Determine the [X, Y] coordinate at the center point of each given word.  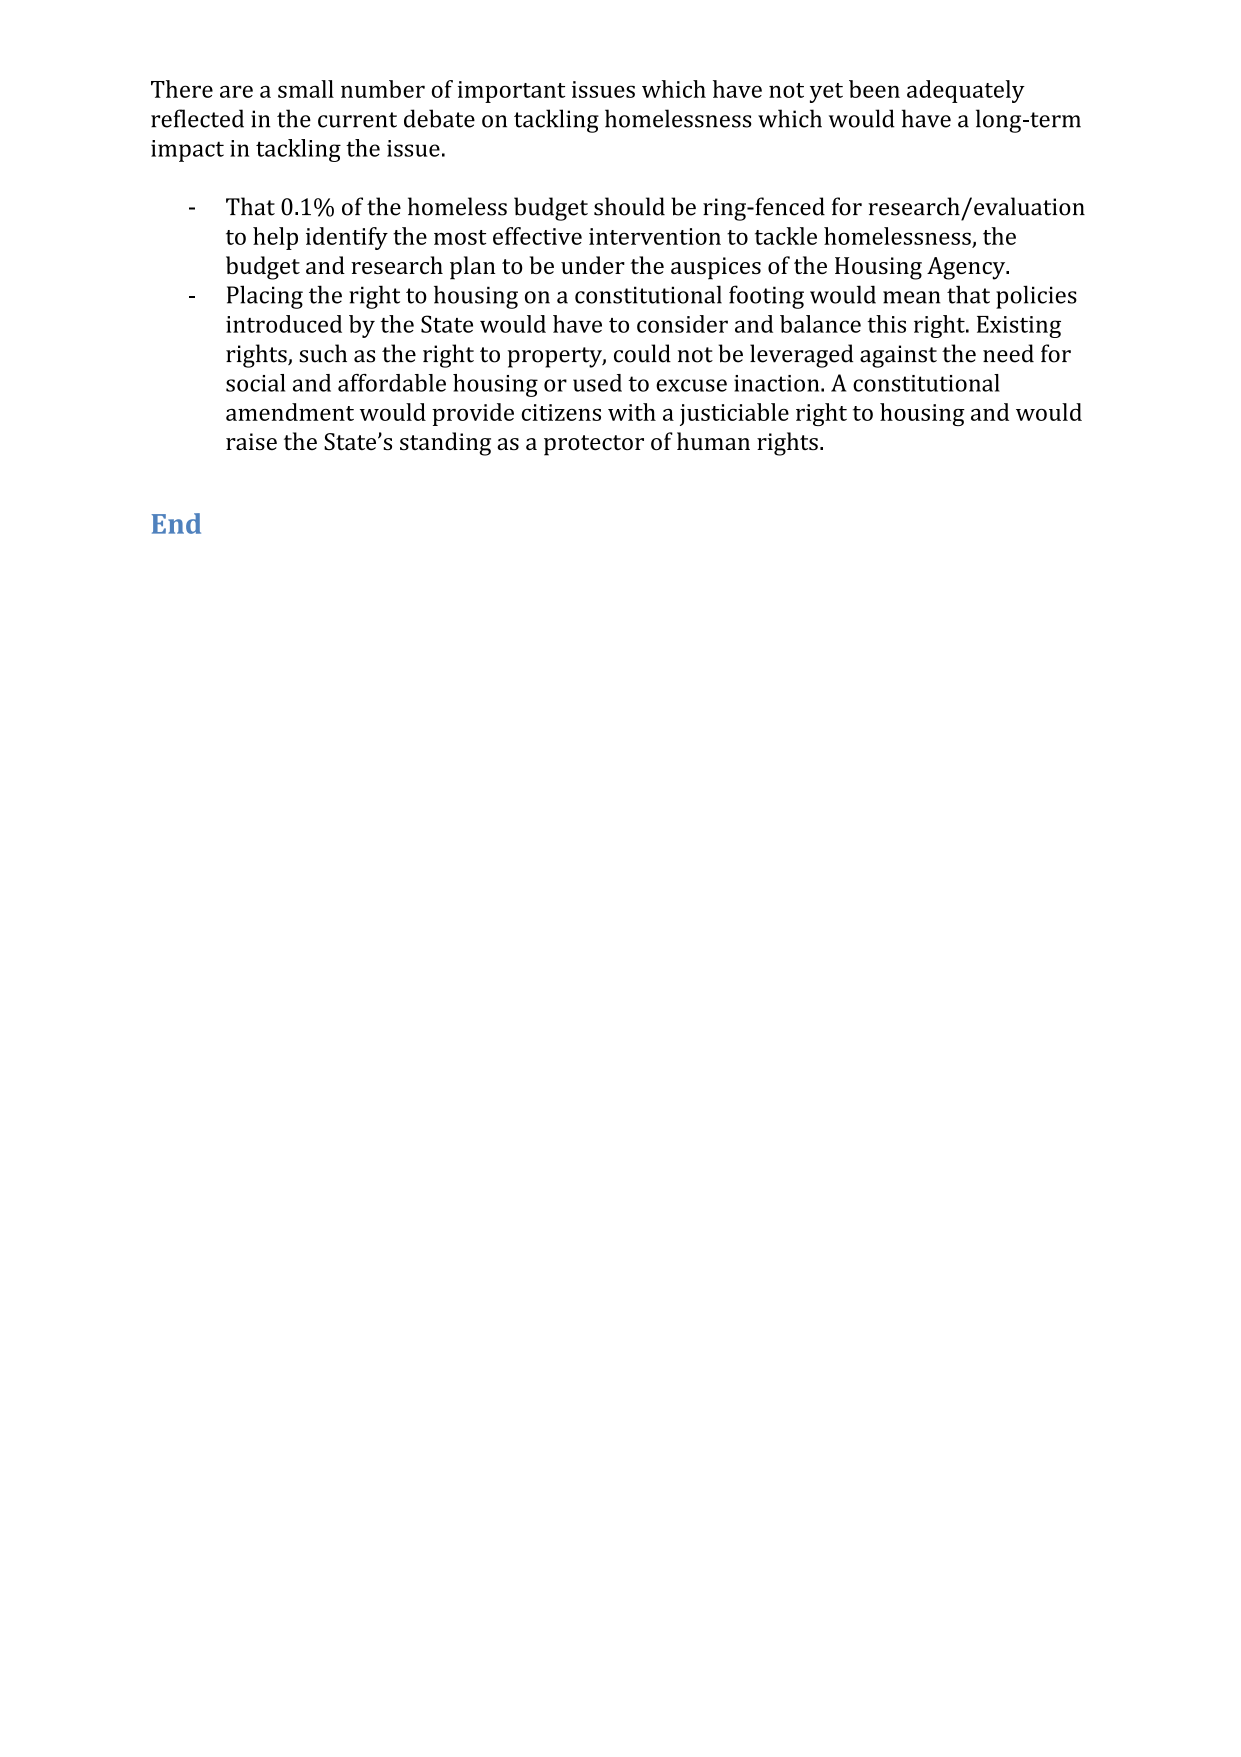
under [593, 265]
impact [187, 151]
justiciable [734, 414]
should [629, 206]
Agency [967, 268]
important [511, 92]
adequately [966, 91]
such [323, 353]
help [275, 238]
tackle [786, 236]
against [898, 356]
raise [251, 441]
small [306, 89]
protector [594, 445]
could [642, 353]
